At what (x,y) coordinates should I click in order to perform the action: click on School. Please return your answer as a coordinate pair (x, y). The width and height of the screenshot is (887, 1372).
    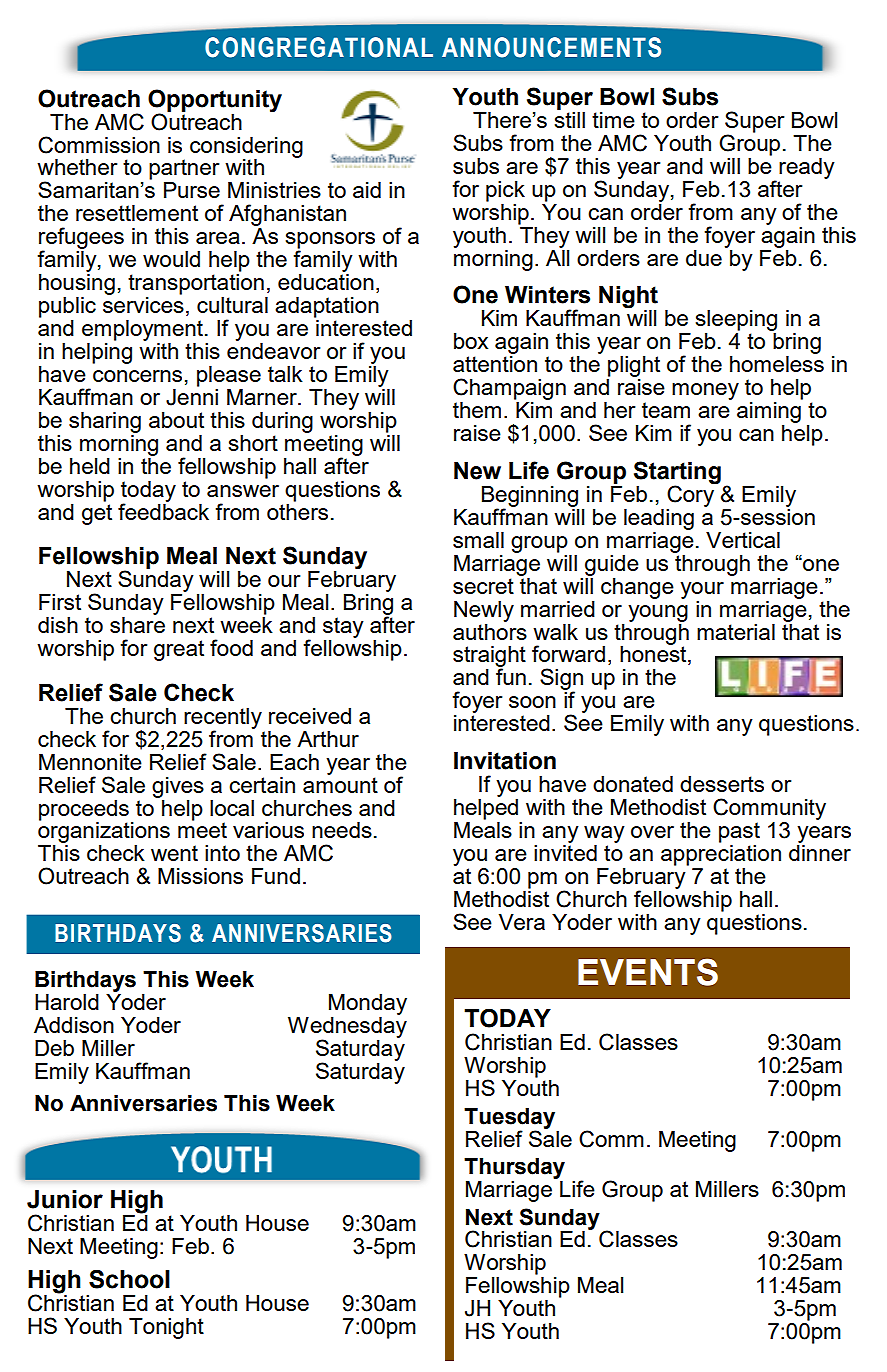
    Looking at the image, I should click on (129, 1279).
